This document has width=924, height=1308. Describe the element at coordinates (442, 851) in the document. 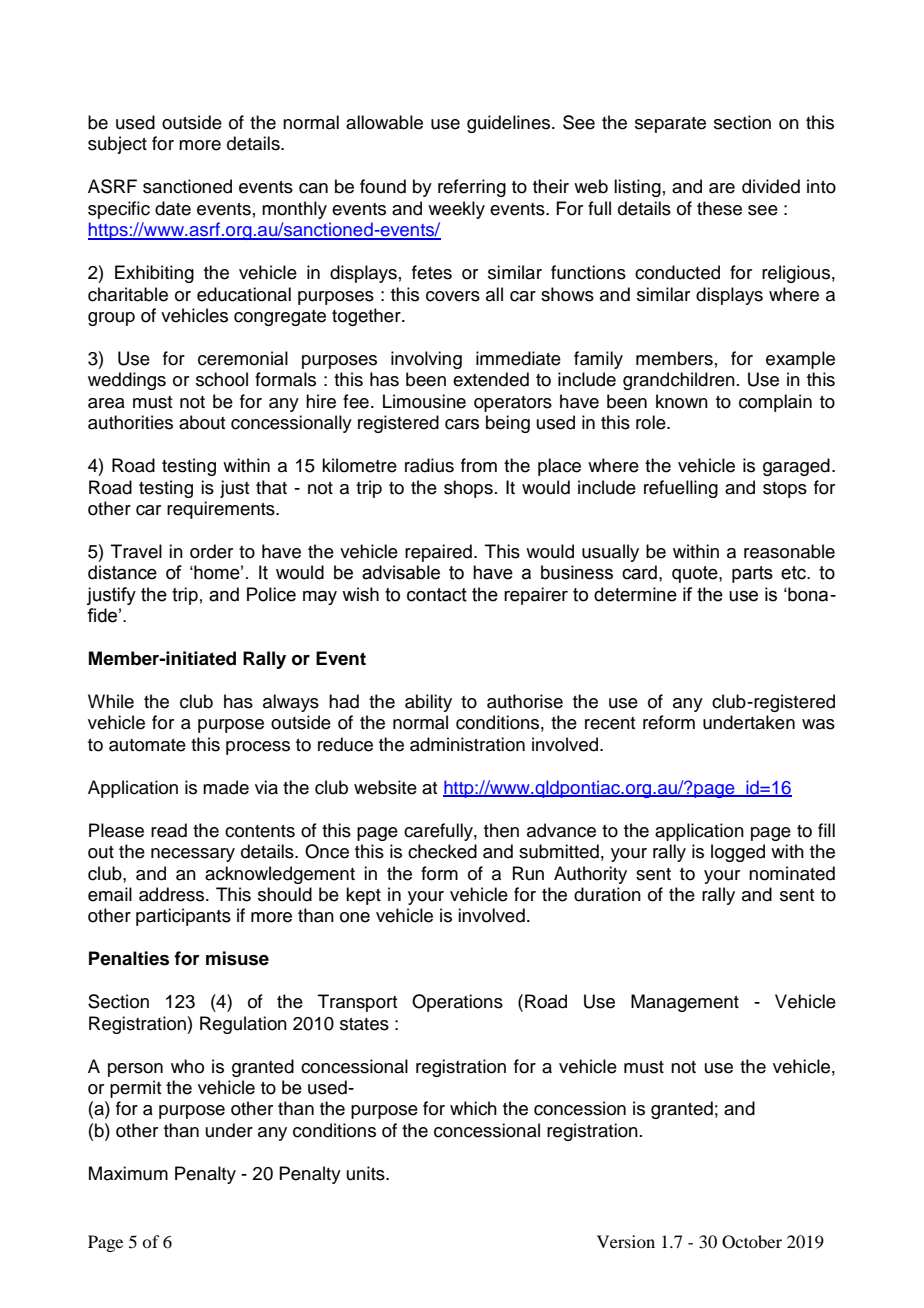

I see `checked` at that location.
